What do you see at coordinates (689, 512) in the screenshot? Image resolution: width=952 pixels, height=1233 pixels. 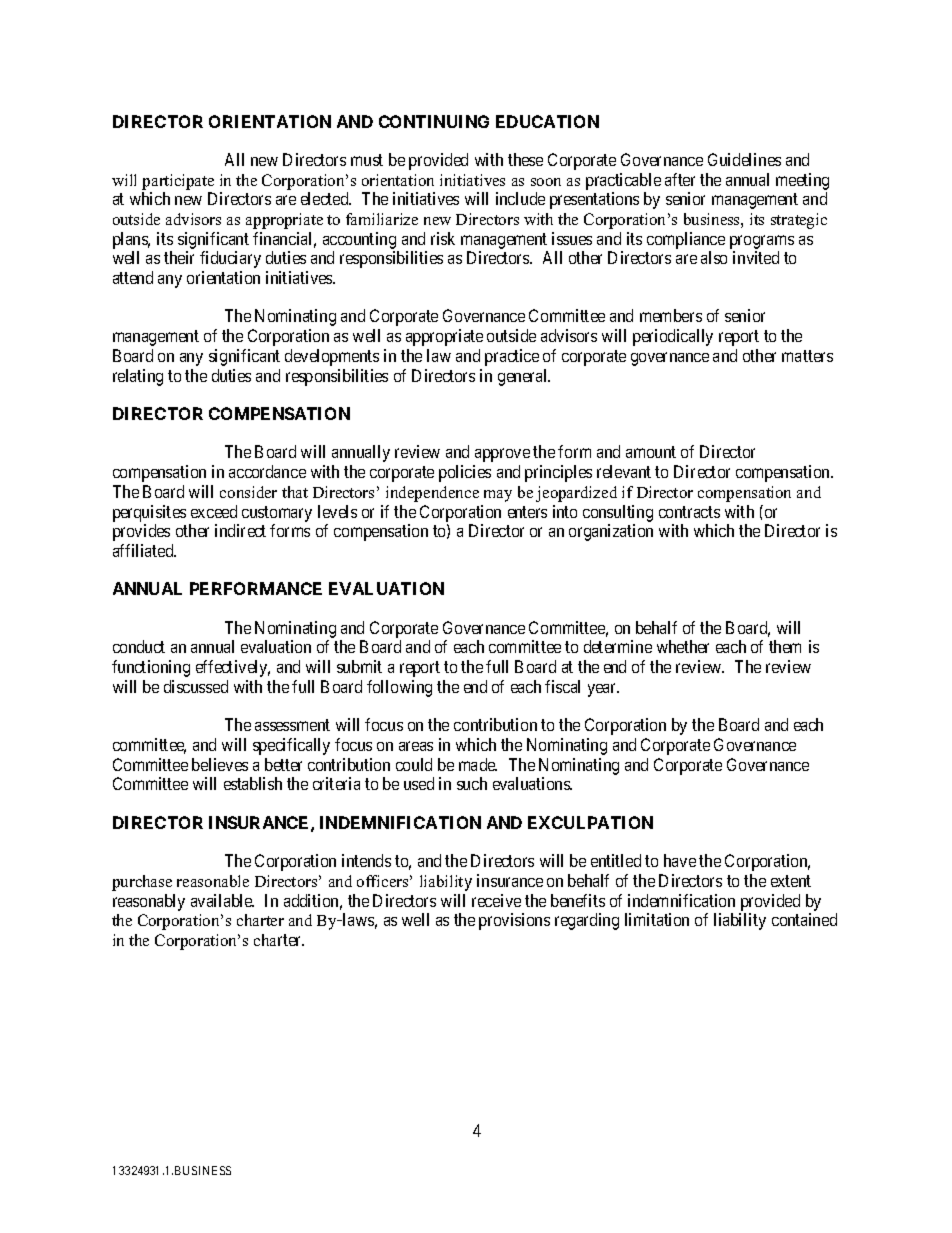 I see `contracts` at bounding box center [689, 512].
